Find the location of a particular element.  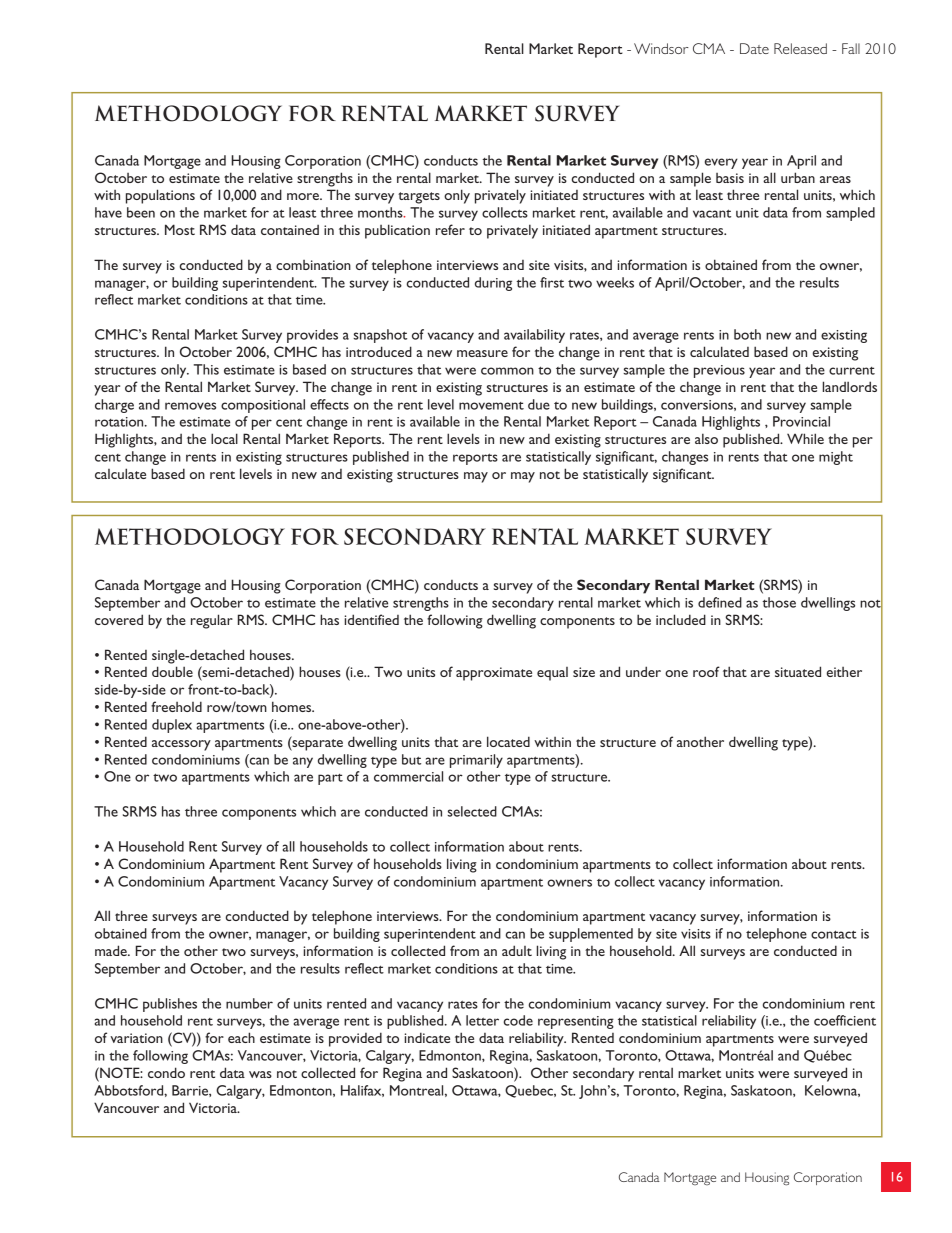

coefficient is located at coordinates (845, 1020).
